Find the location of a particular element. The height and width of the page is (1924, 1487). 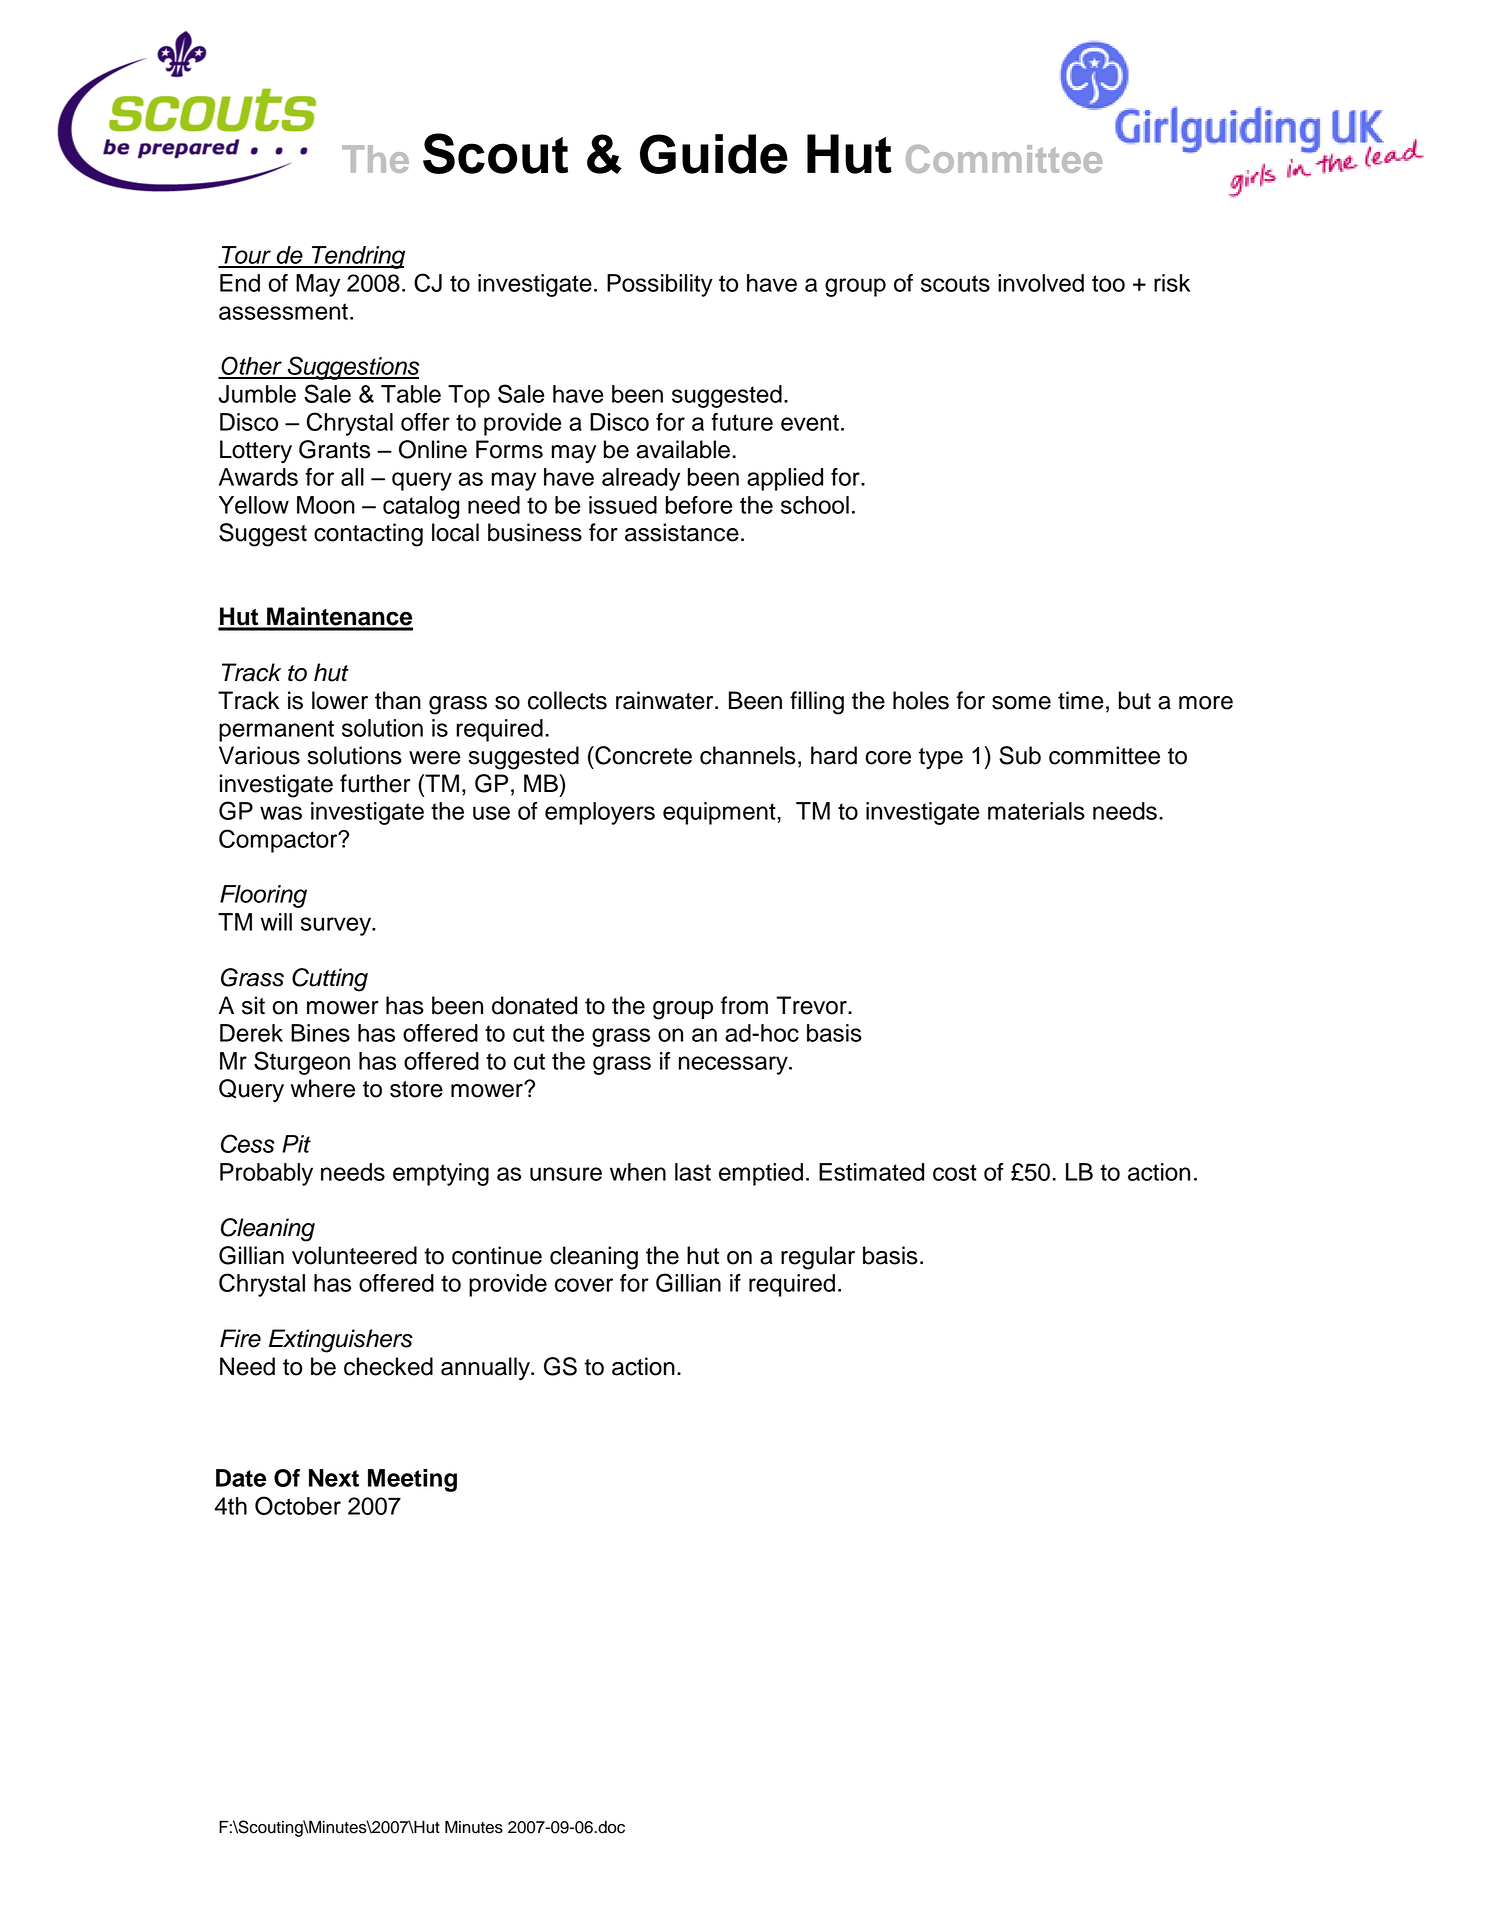

further is located at coordinates (375, 783).
